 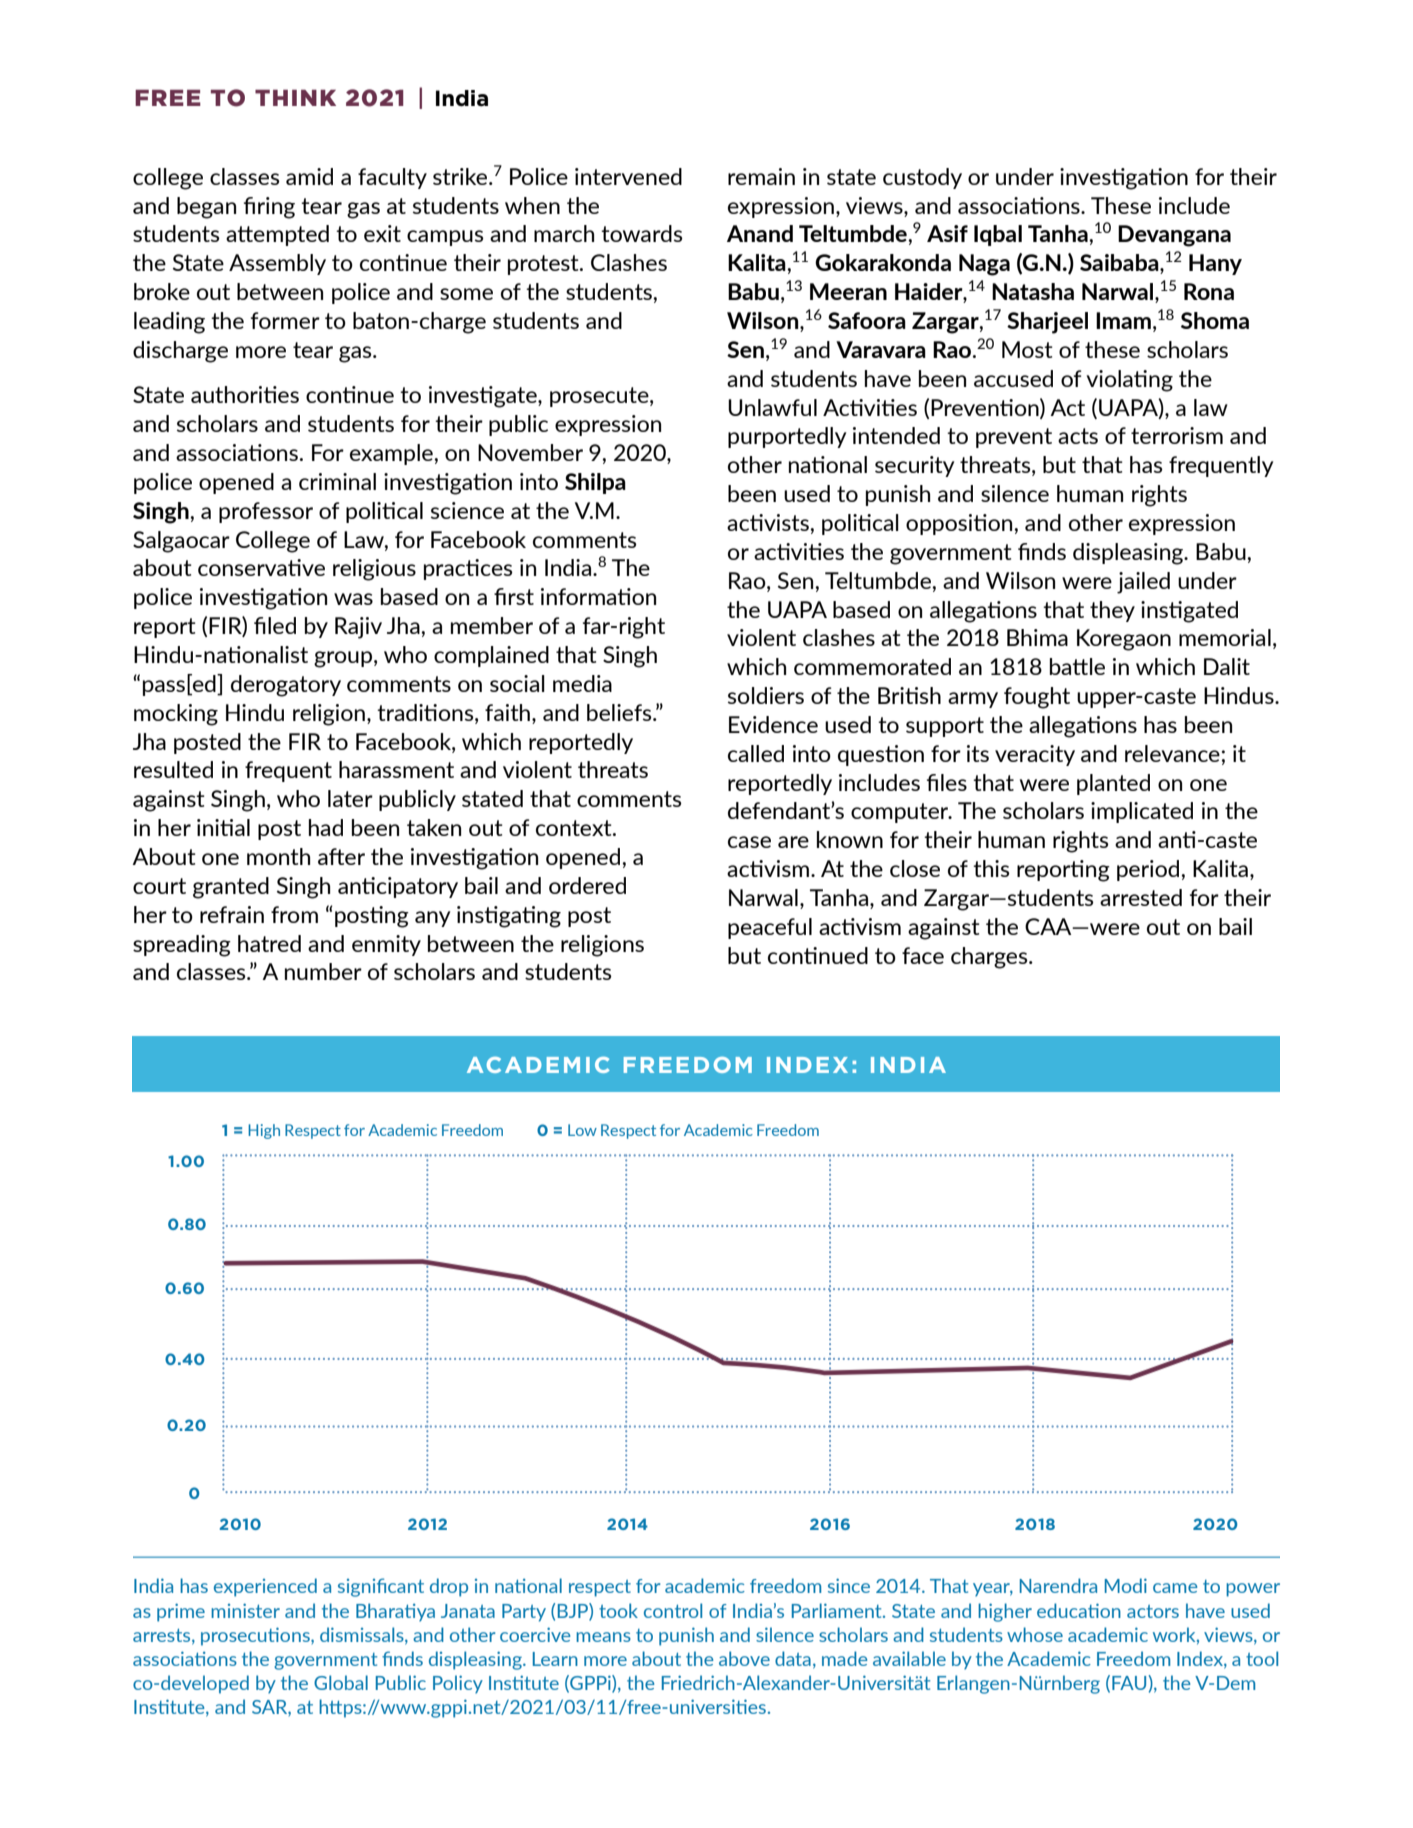 What do you see at coordinates (294, 914) in the page?
I see `from` at bounding box center [294, 914].
